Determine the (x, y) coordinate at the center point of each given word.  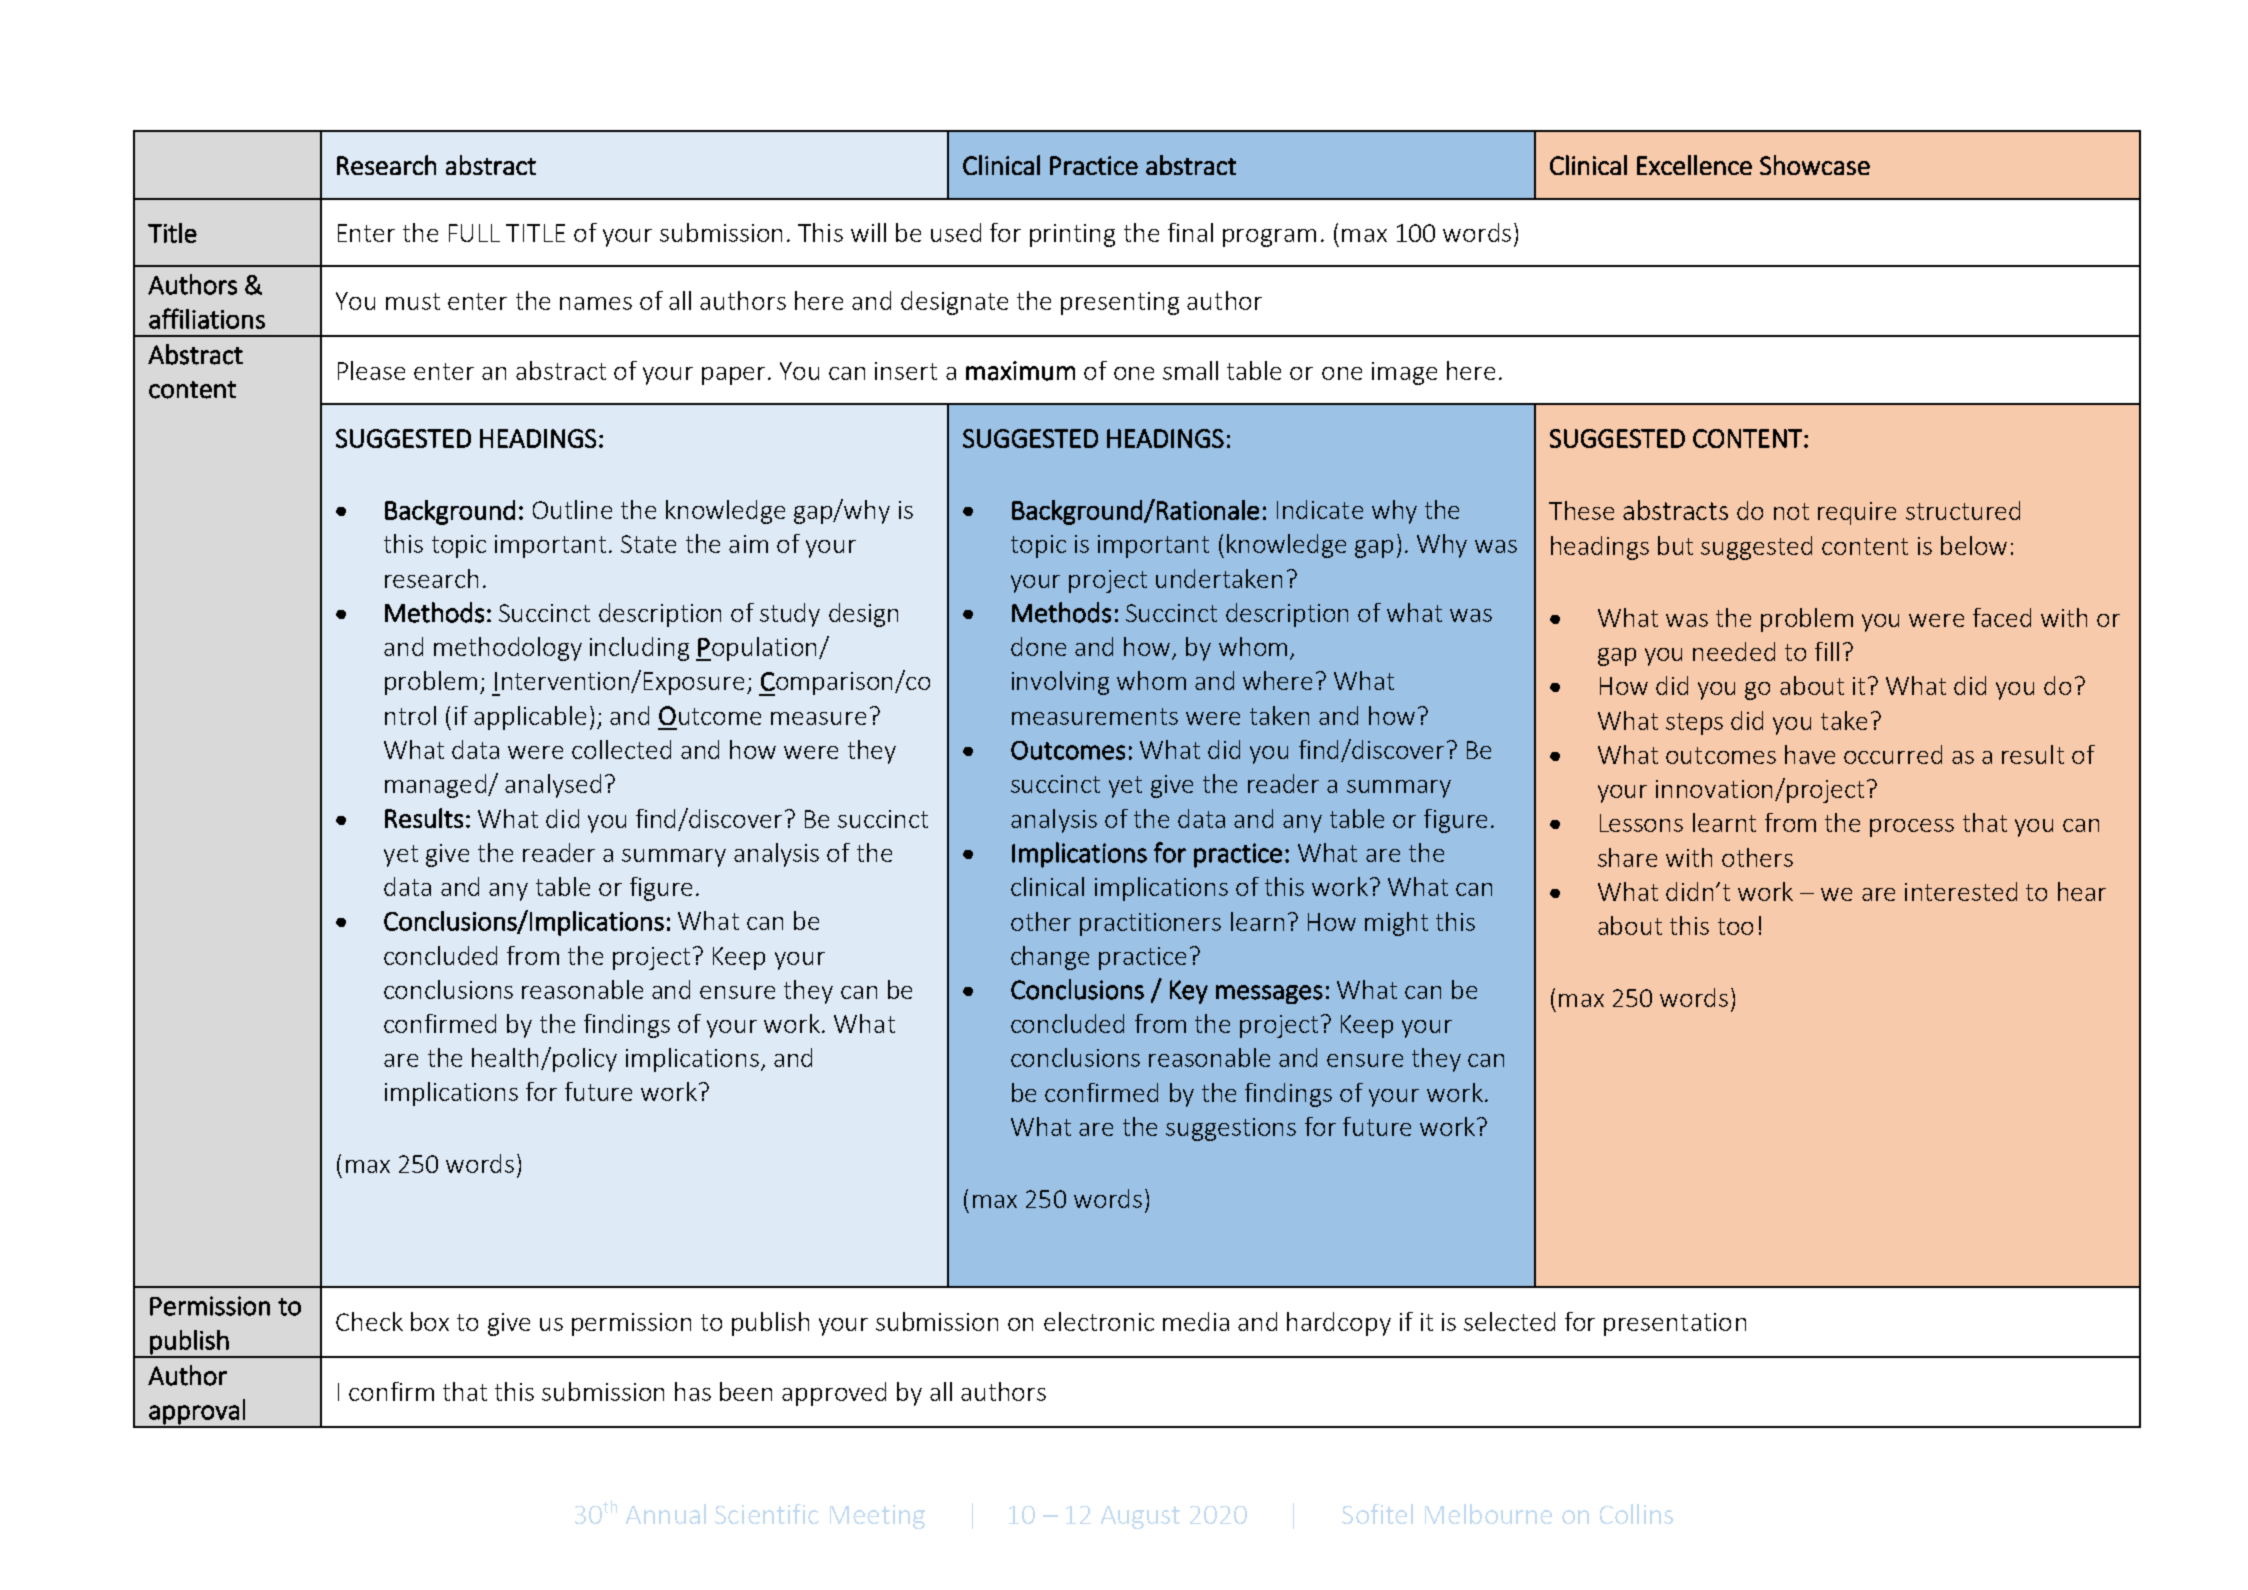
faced (2002, 617)
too (1735, 926)
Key (1189, 992)
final (1190, 232)
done (1038, 646)
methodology (508, 649)
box (430, 1321)
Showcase (1815, 165)
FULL (474, 233)
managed (435, 786)
